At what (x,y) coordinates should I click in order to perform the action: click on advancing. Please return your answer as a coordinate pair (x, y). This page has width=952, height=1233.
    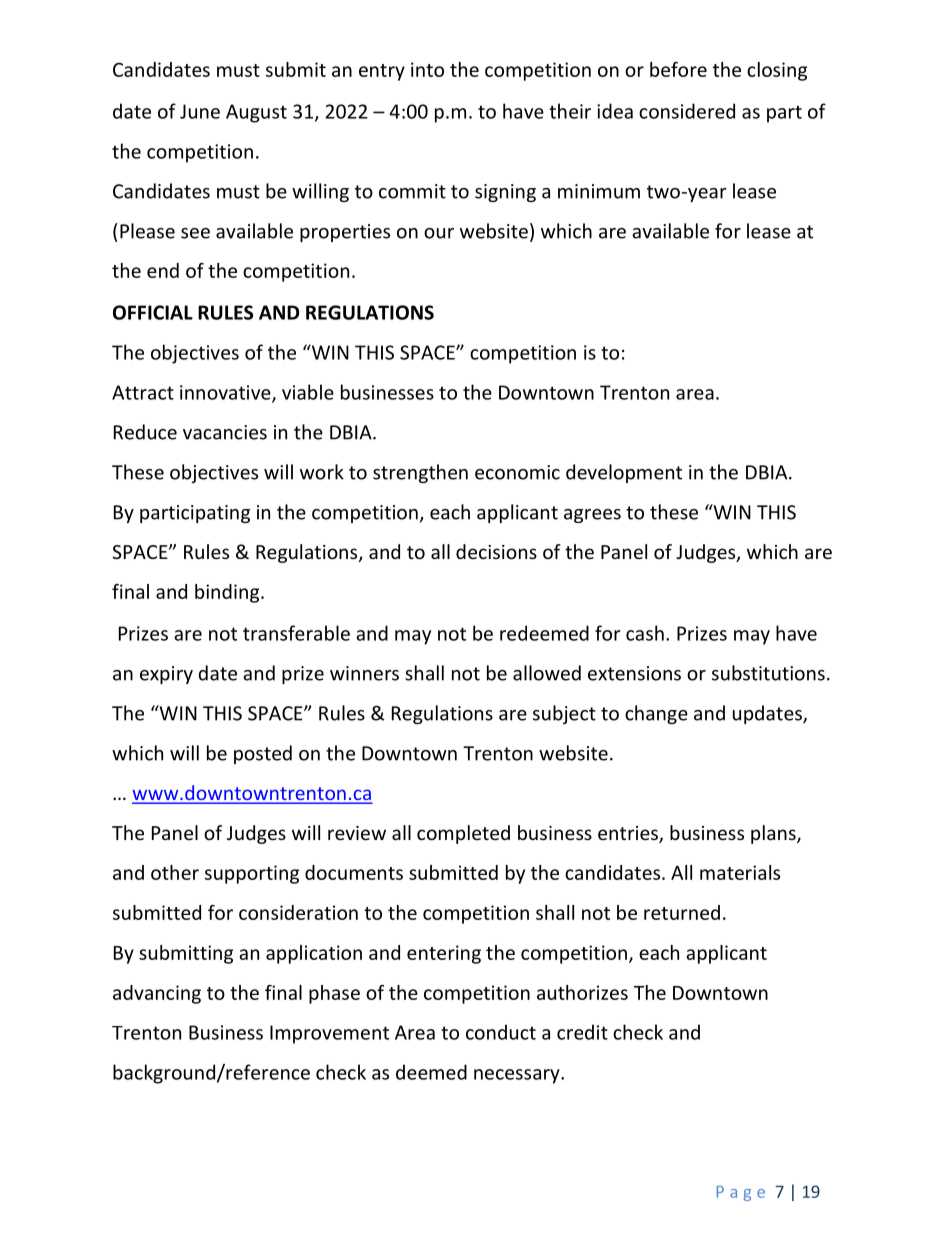
    Looking at the image, I should click on (157, 994).
